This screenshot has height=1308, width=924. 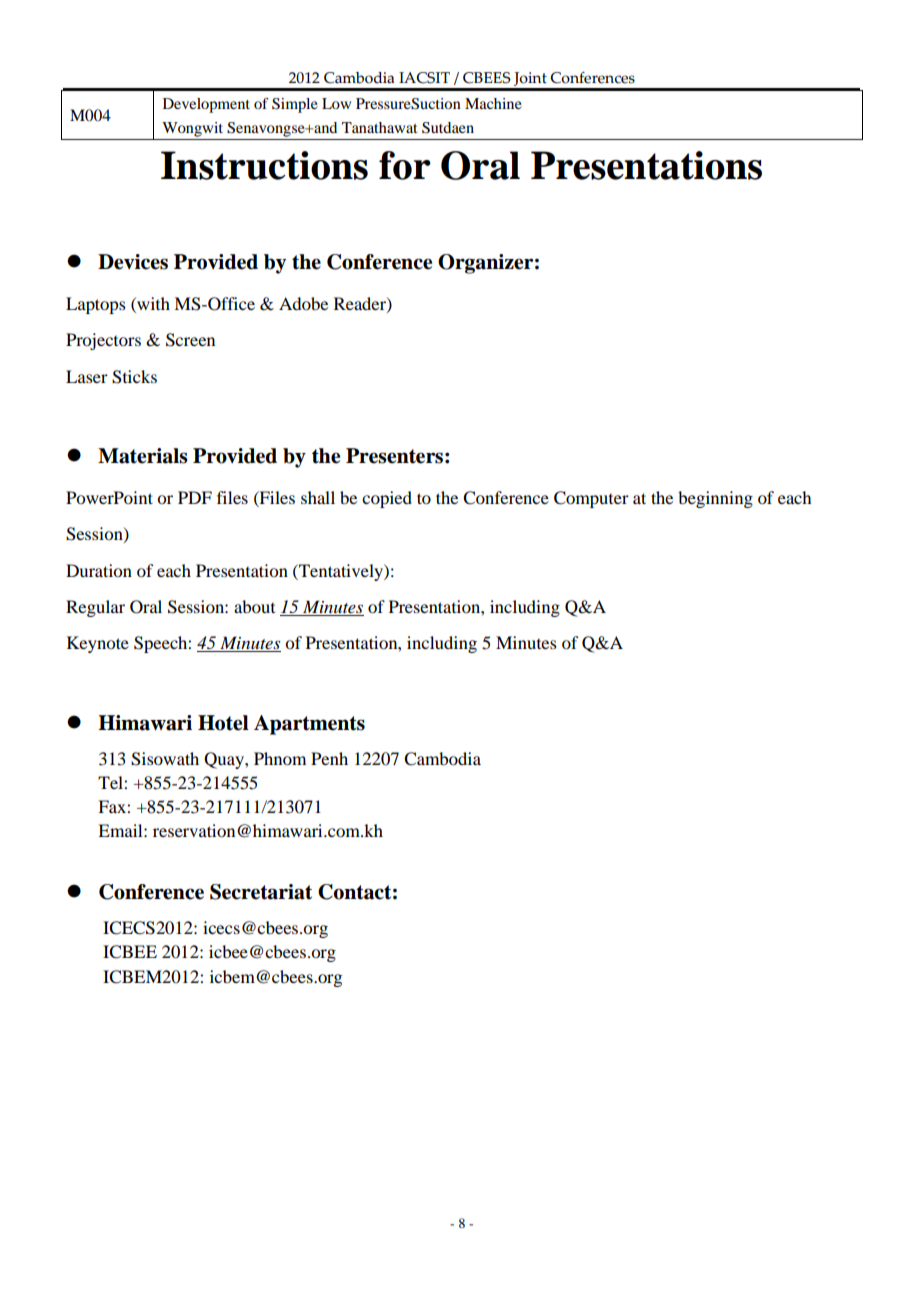 I want to click on Penh, so click(x=329, y=758).
